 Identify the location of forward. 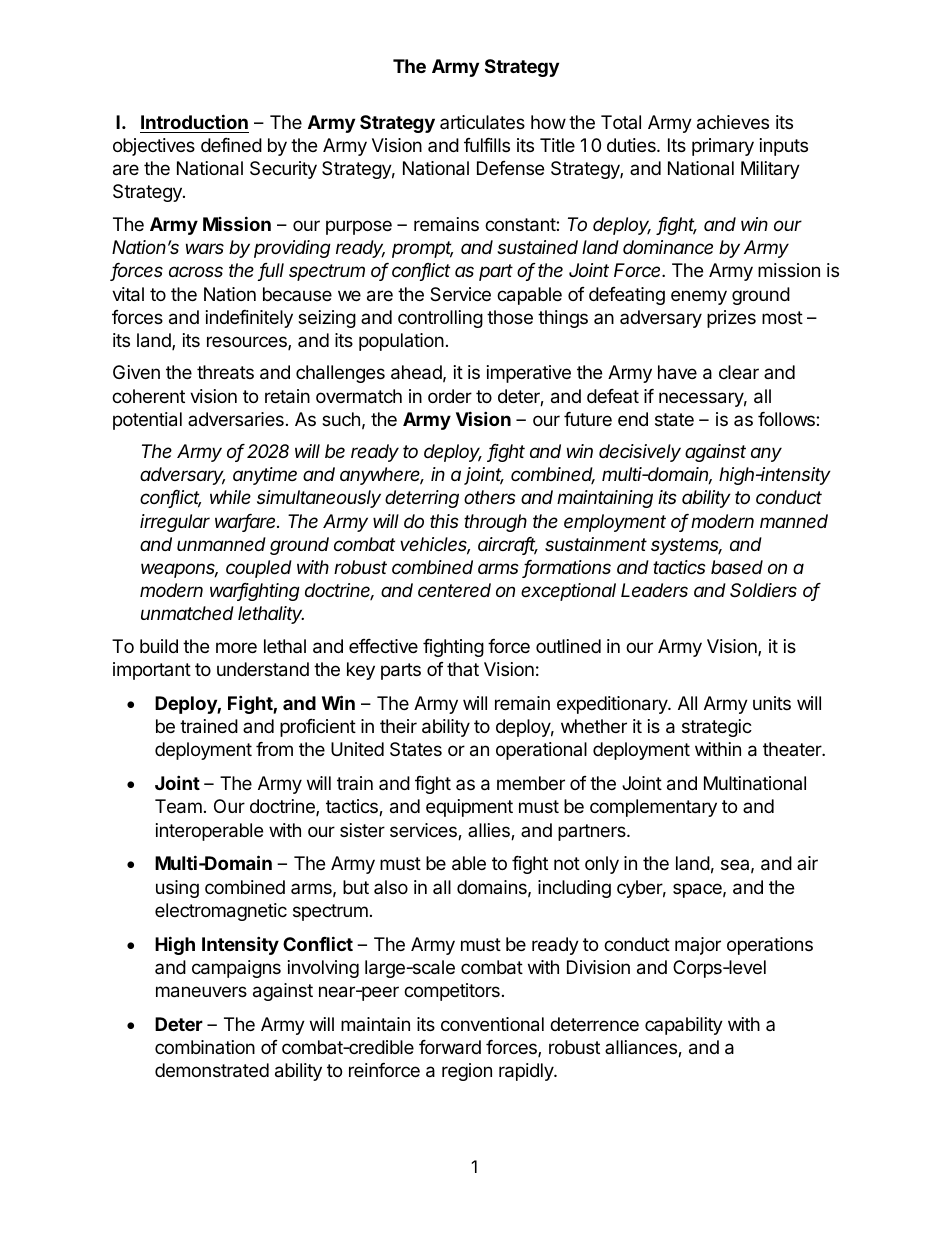
(450, 1047).
